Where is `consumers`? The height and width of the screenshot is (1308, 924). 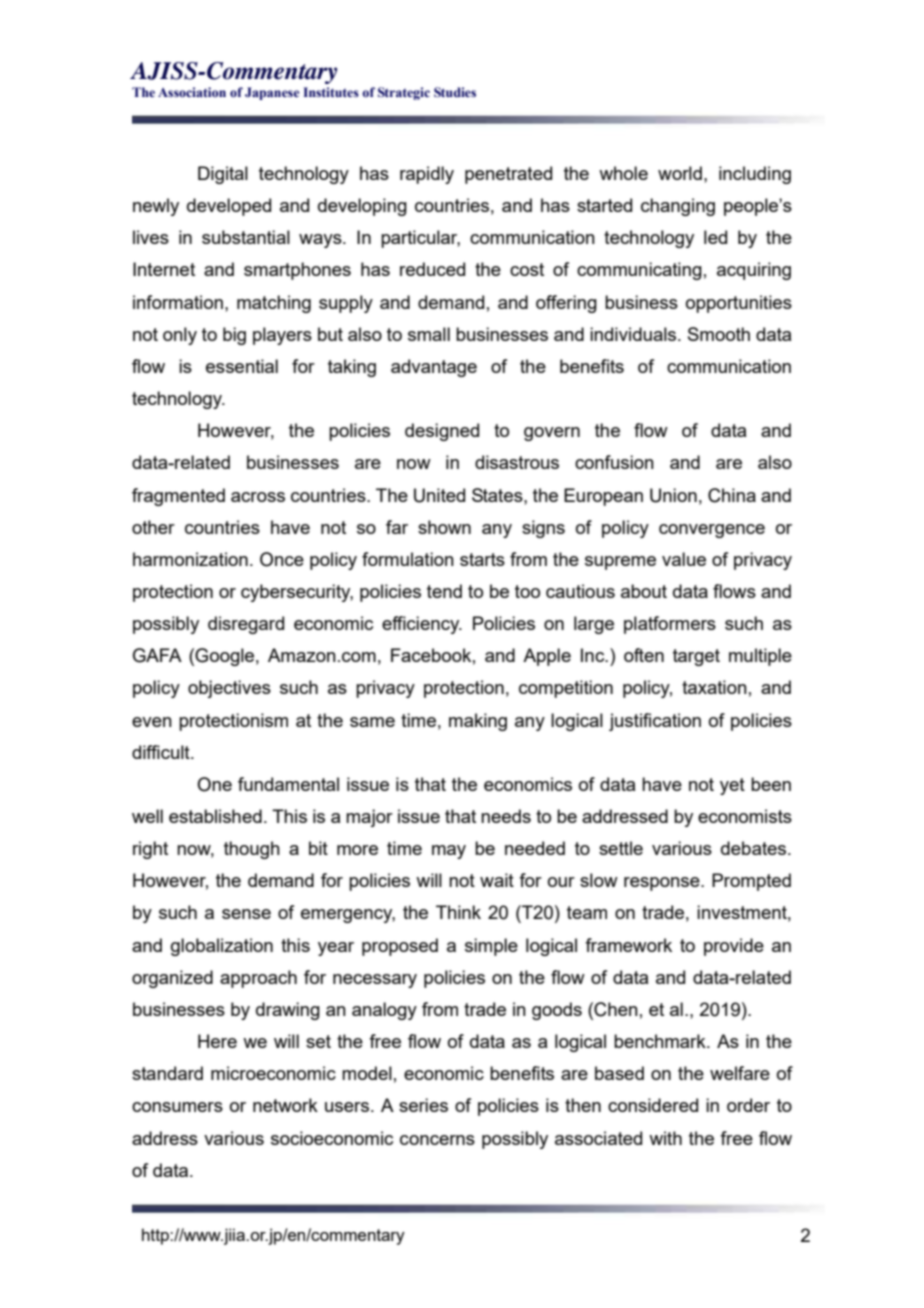 consumers is located at coordinates (177, 1107).
